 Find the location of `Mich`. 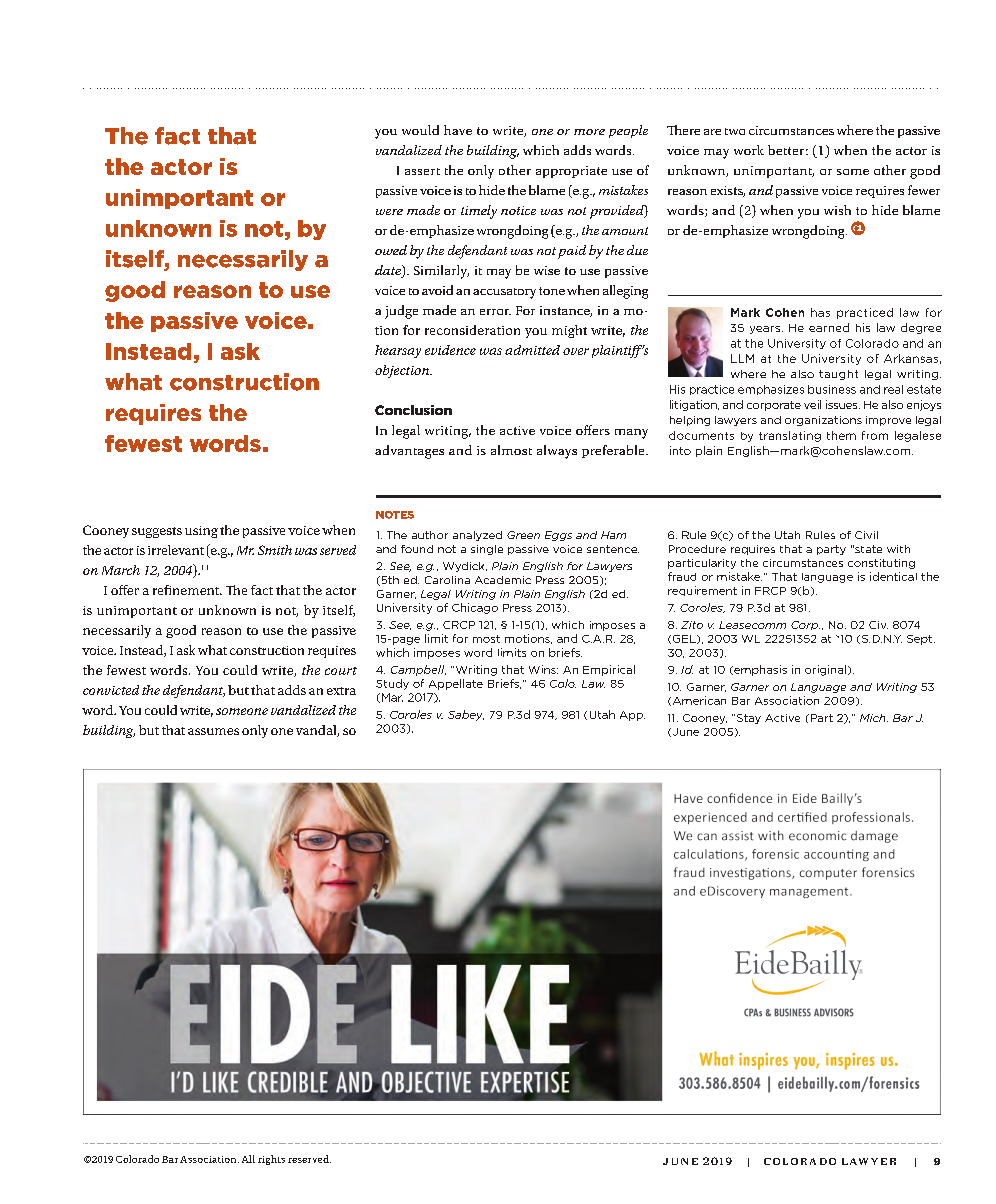

Mich is located at coordinates (874, 718).
